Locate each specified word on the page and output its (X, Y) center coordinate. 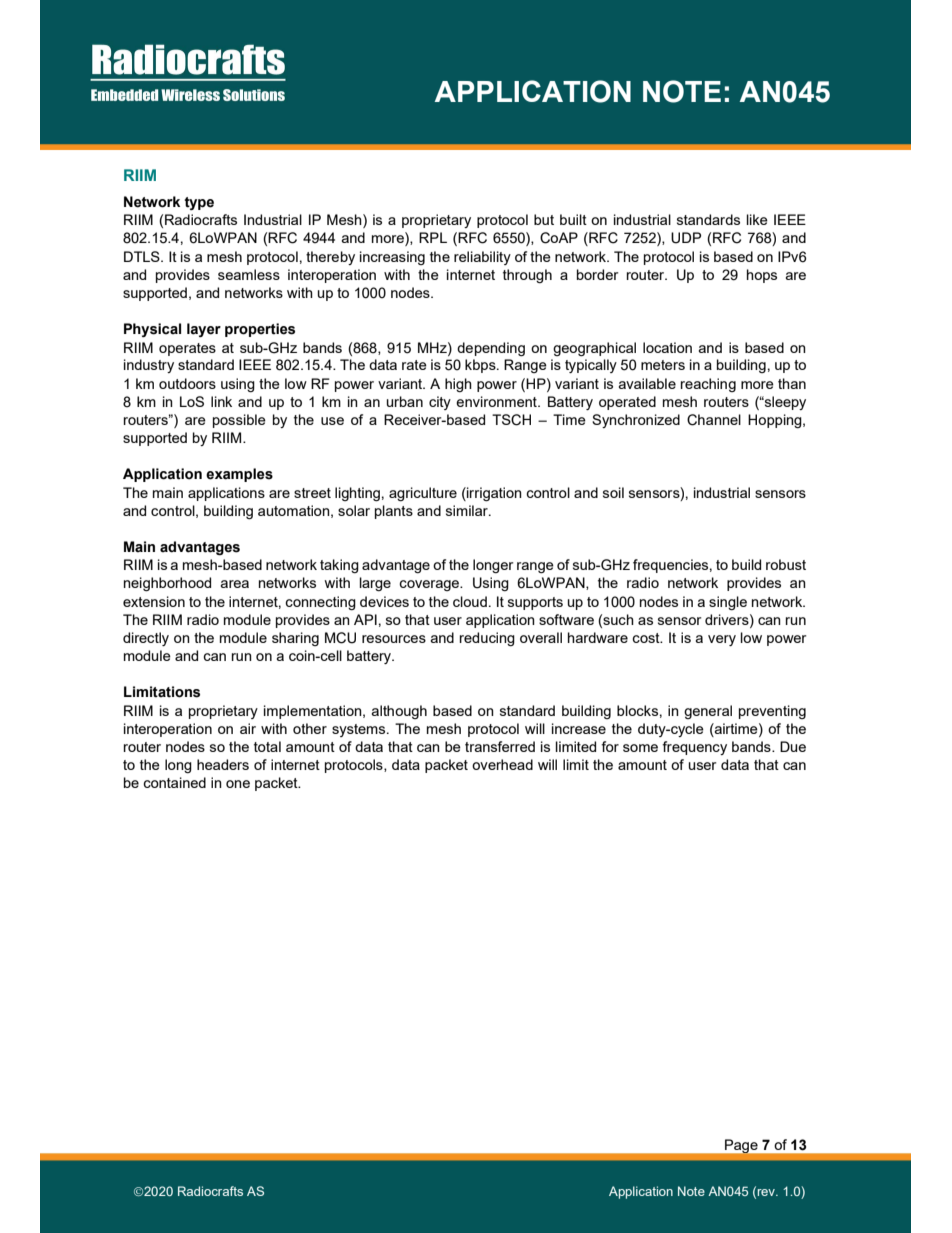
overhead (502, 764)
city (440, 403)
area (235, 584)
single (728, 603)
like (757, 219)
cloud (470, 601)
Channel (714, 420)
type (199, 203)
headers (223, 764)
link (221, 401)
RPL (433, 237)
